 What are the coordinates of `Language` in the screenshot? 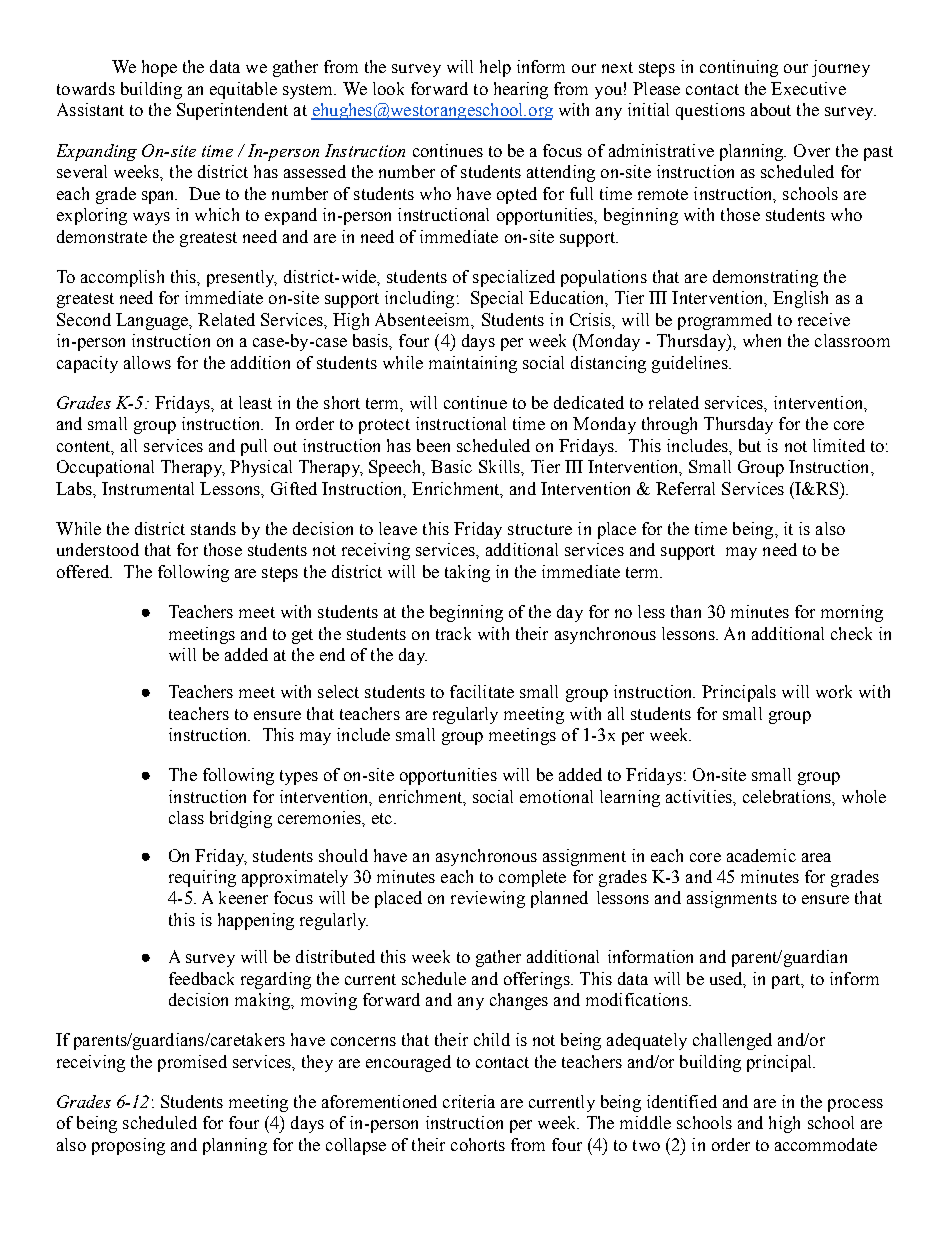 It's located at (153, 321).
